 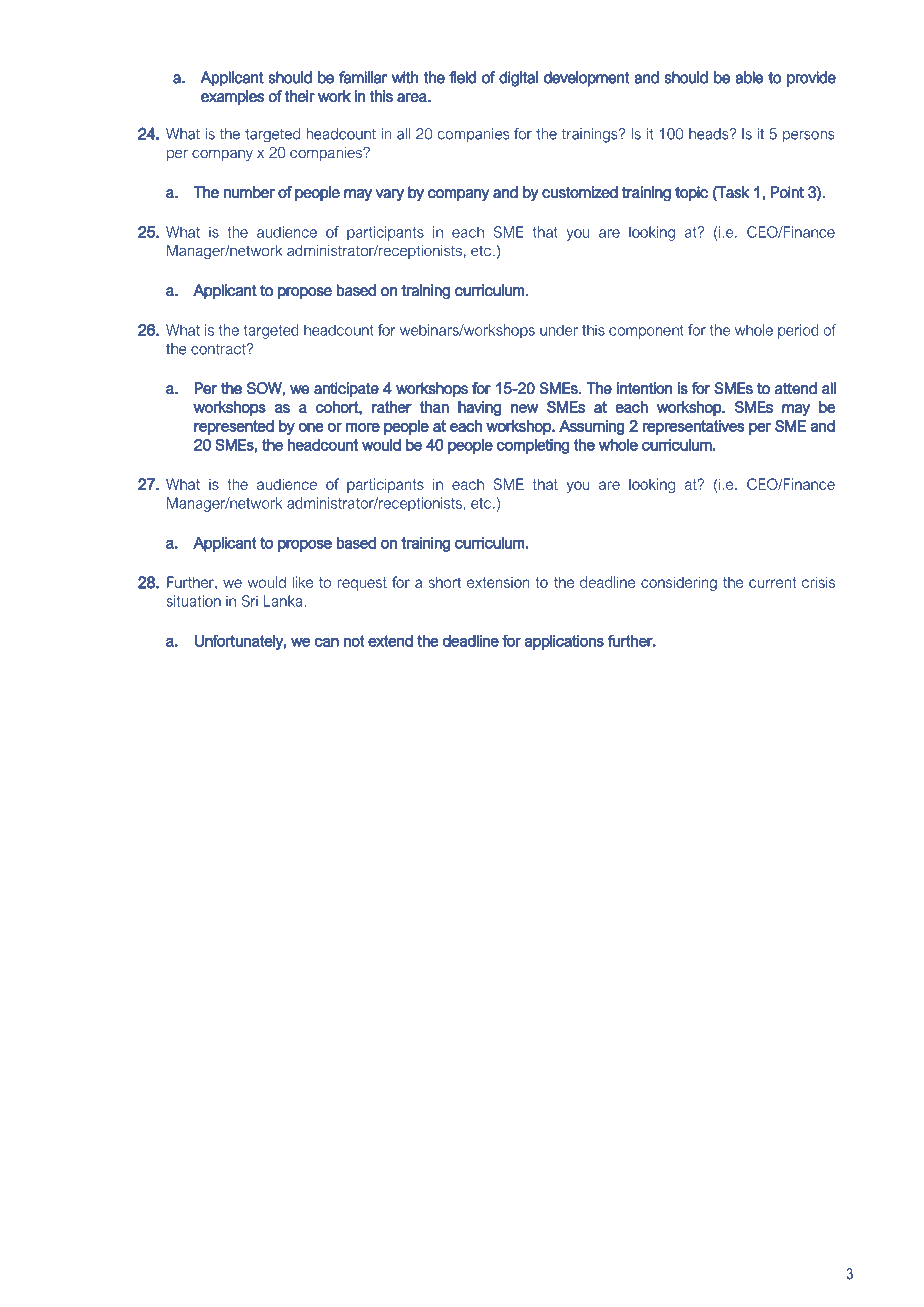 What do you see at coordinates (798, 331) in the screenshot?
I see `period` at bounding box center [798, 331].
